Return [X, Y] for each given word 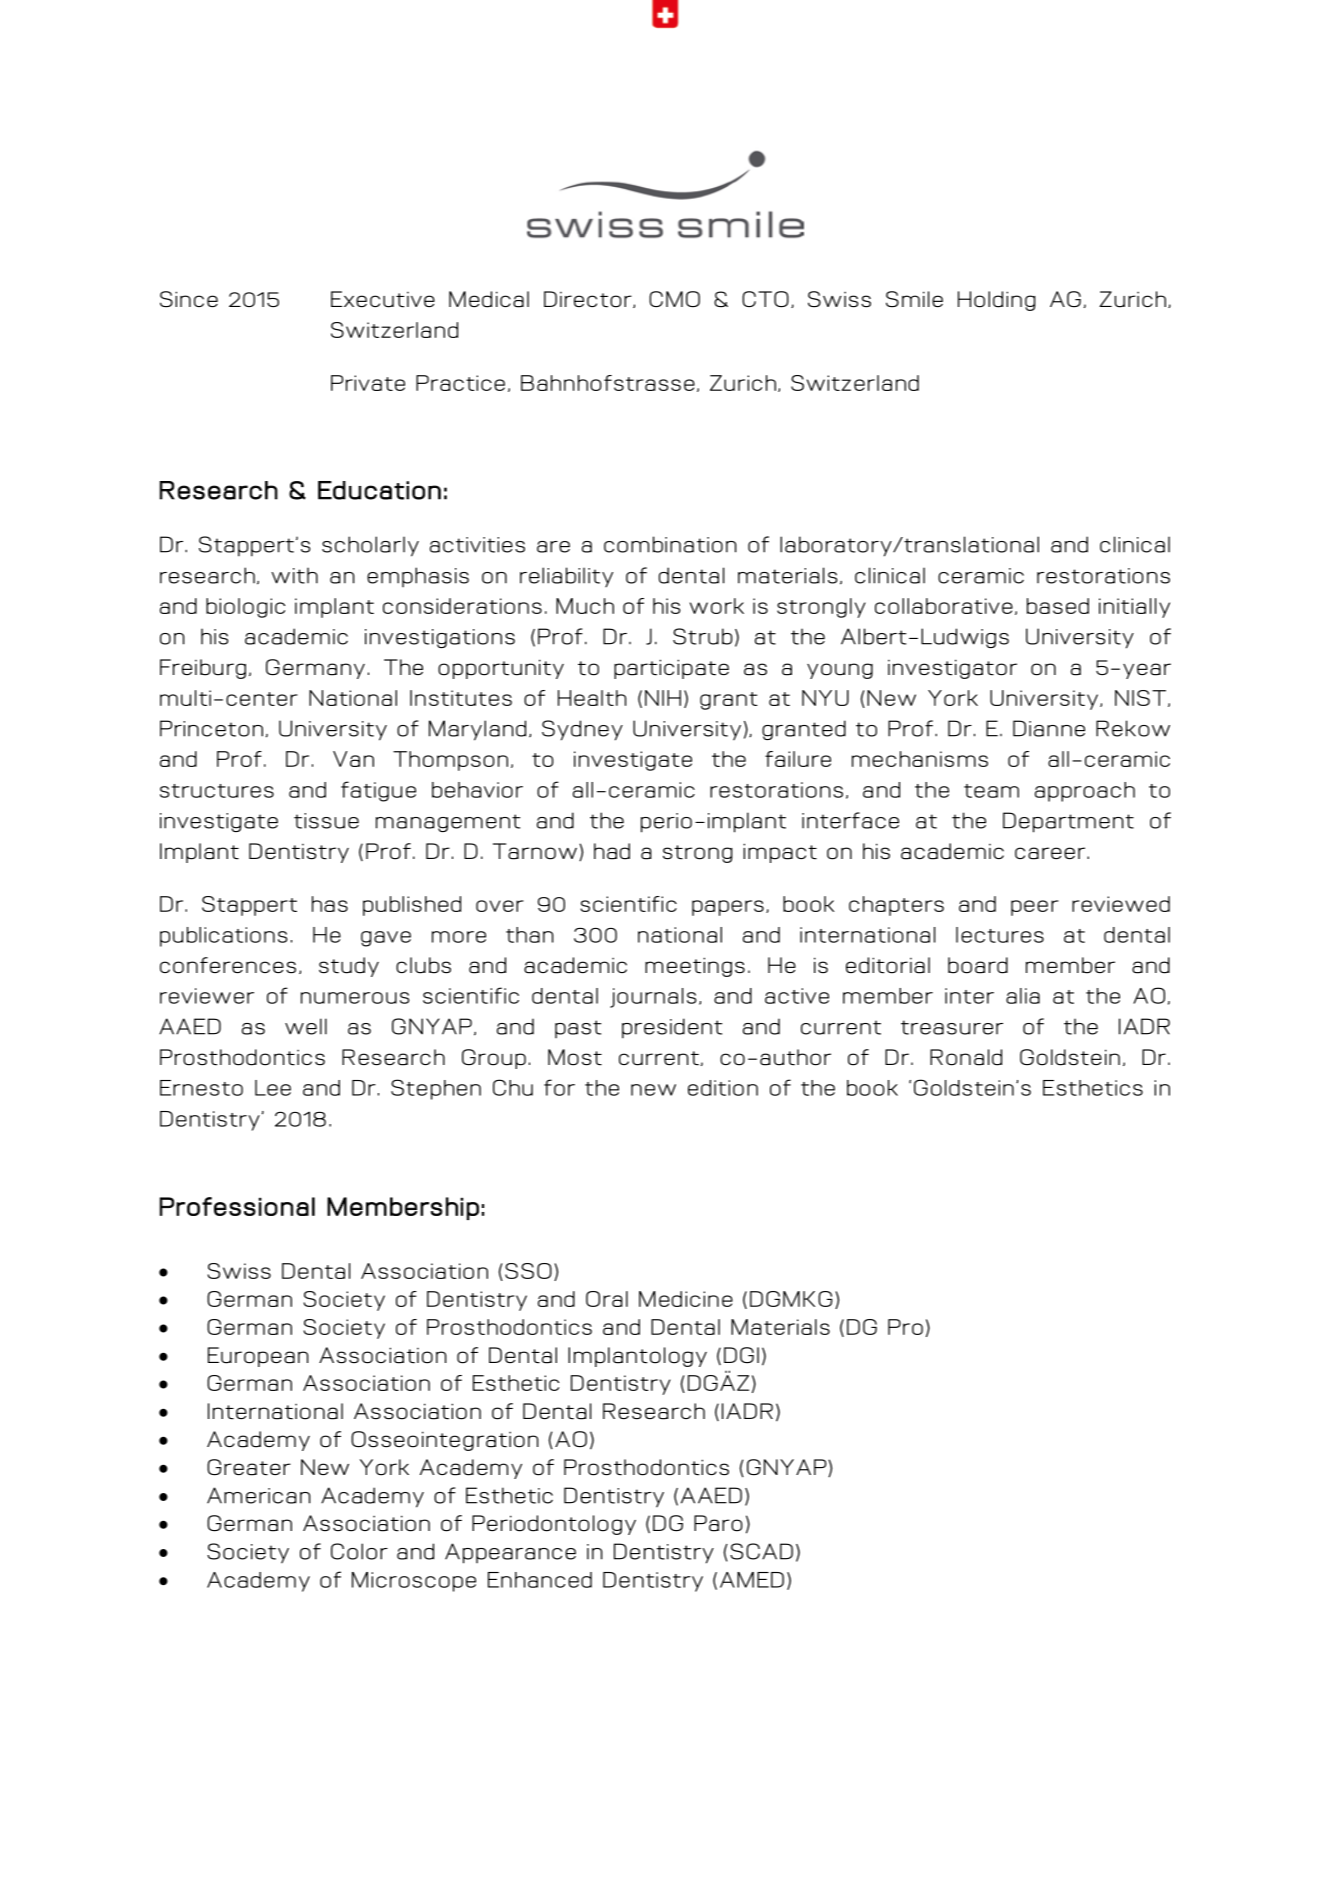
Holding [996, 301]
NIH [663, 698]
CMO [674, 299]
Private [368, 383]
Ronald [966, 1057]
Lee [273, 1088]
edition [723, 1088]
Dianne [1049, 728]
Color [359, 1551]
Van [353, 759]
